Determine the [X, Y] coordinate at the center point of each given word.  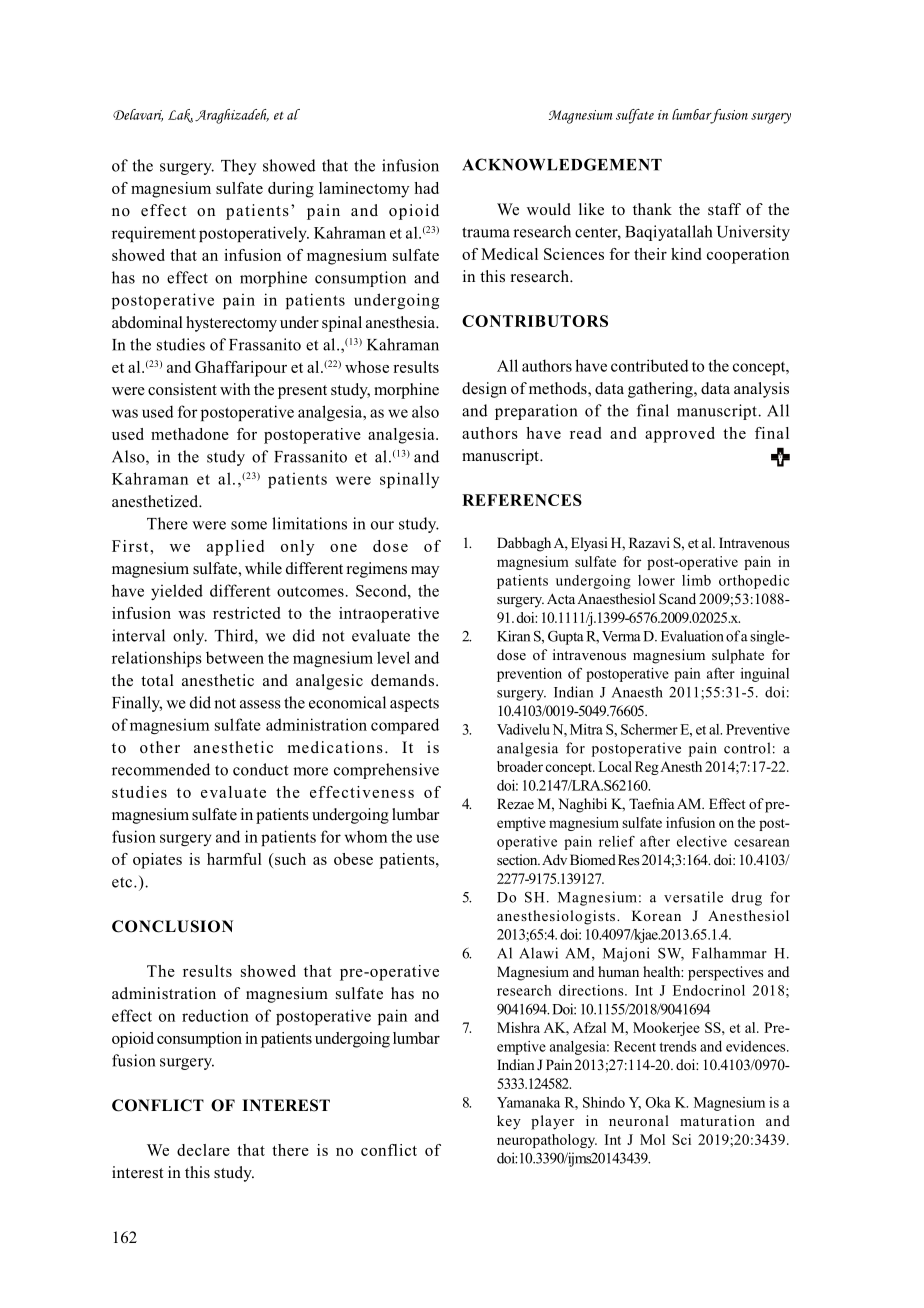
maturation [717, 1120]
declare [203, 1150]
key [509, 1122]
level [393, 657]
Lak [180, 116]
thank [652, 209]
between [235, 657]
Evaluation [692, 636]
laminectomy [364, 190]
